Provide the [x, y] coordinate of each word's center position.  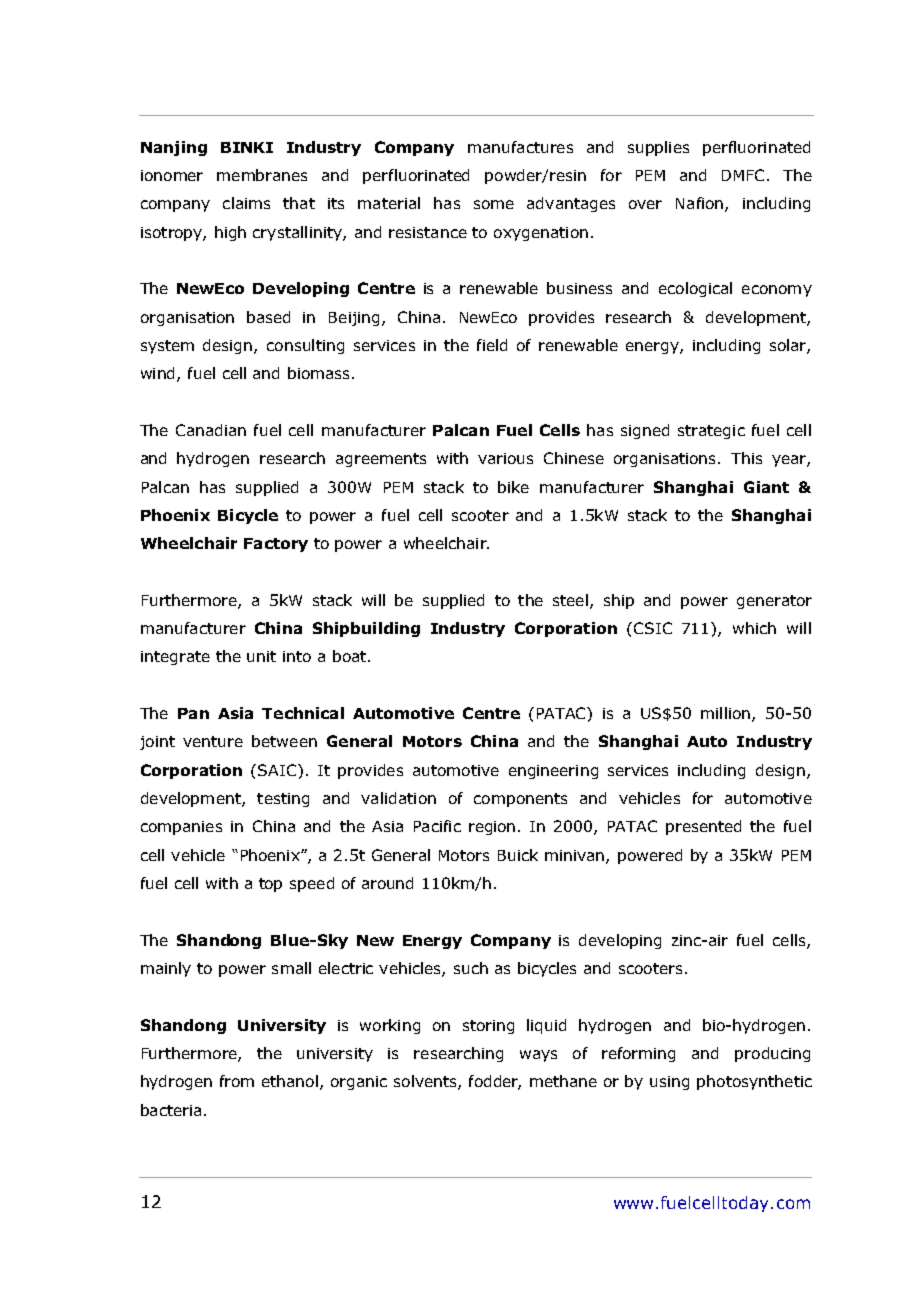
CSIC [653, 628]
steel [570, 600]
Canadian [211, 430]
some [494, 204]
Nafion [701, 204]
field [492, 345]
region [492, 828]
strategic [711, 432]
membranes [262, 175]
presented [703, 827]
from [237, 1081]
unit [261, 656]
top [270, 885]
